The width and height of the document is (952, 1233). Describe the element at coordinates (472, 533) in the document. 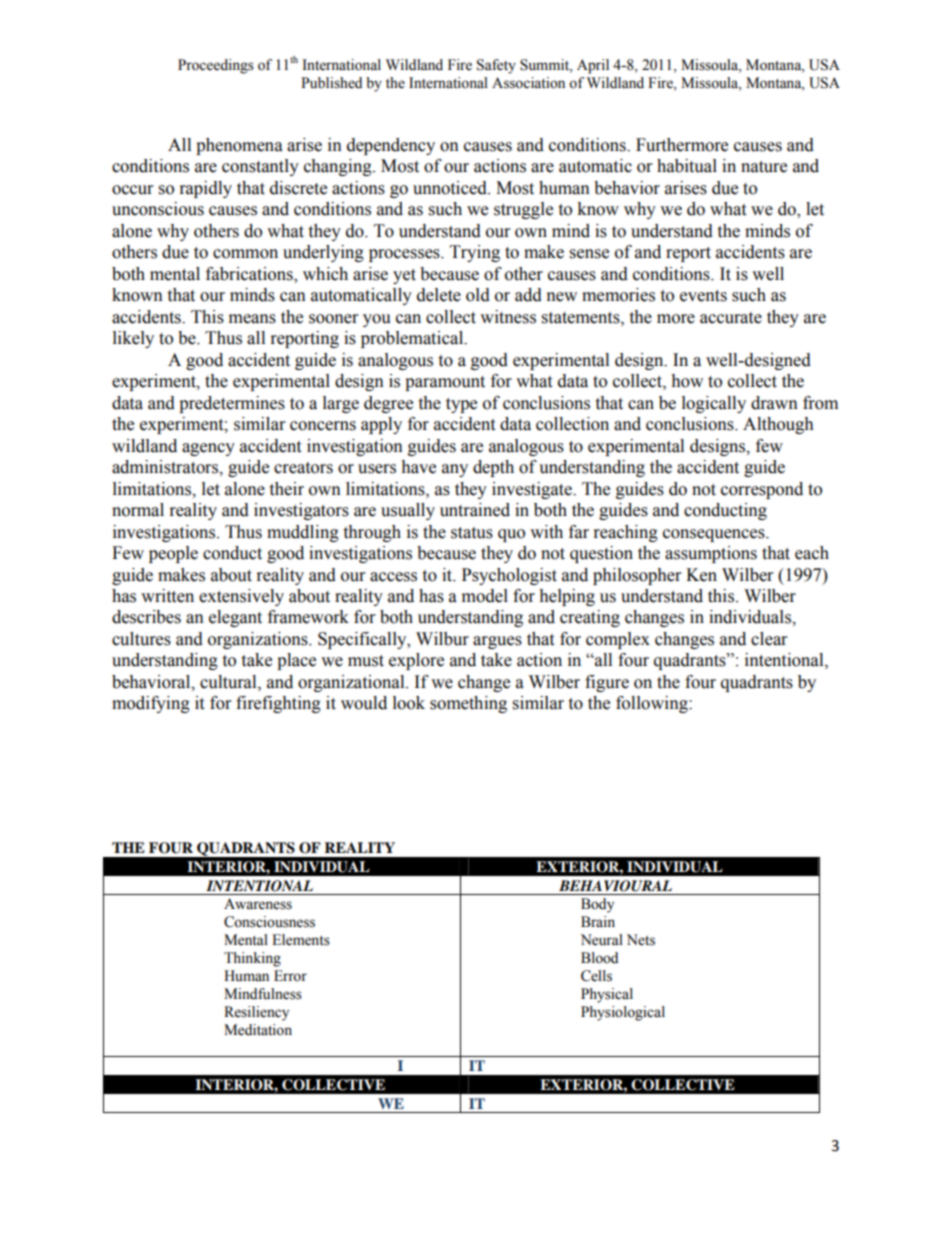

I see `status` at that location.
